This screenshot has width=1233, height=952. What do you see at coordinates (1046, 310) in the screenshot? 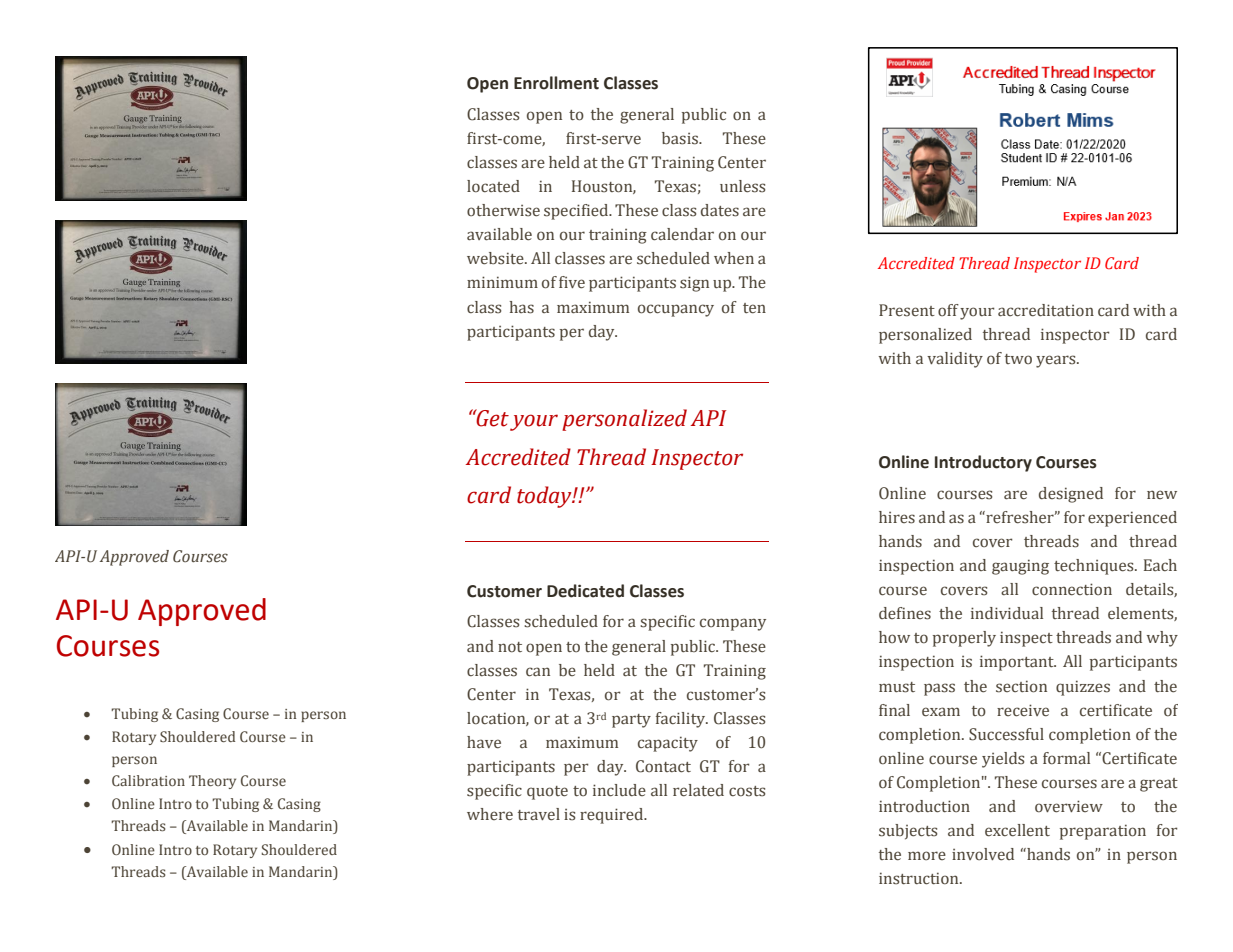
I see `accreditation` at bounding box center [1046, 310].
